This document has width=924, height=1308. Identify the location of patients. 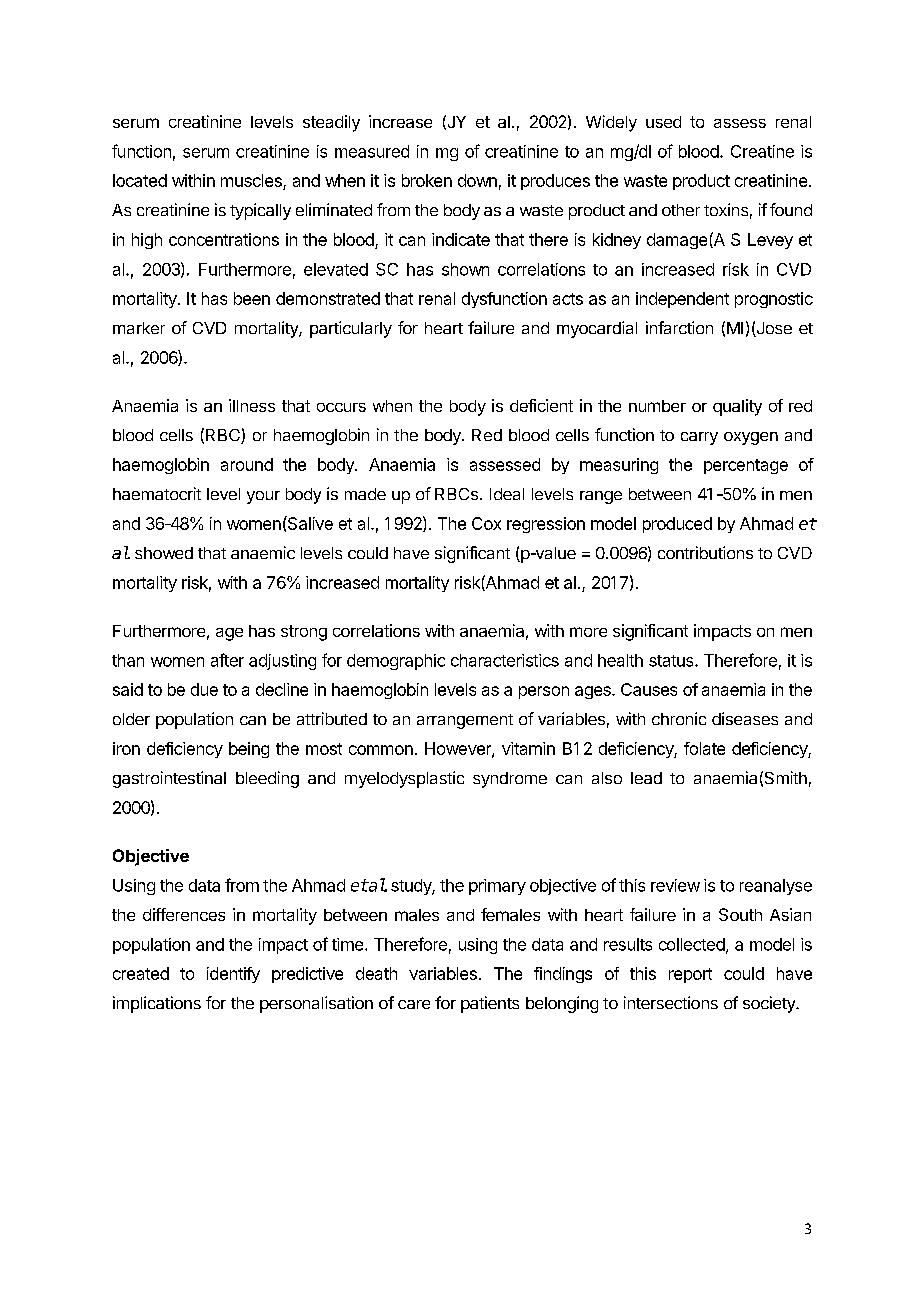
(490, 1004).
